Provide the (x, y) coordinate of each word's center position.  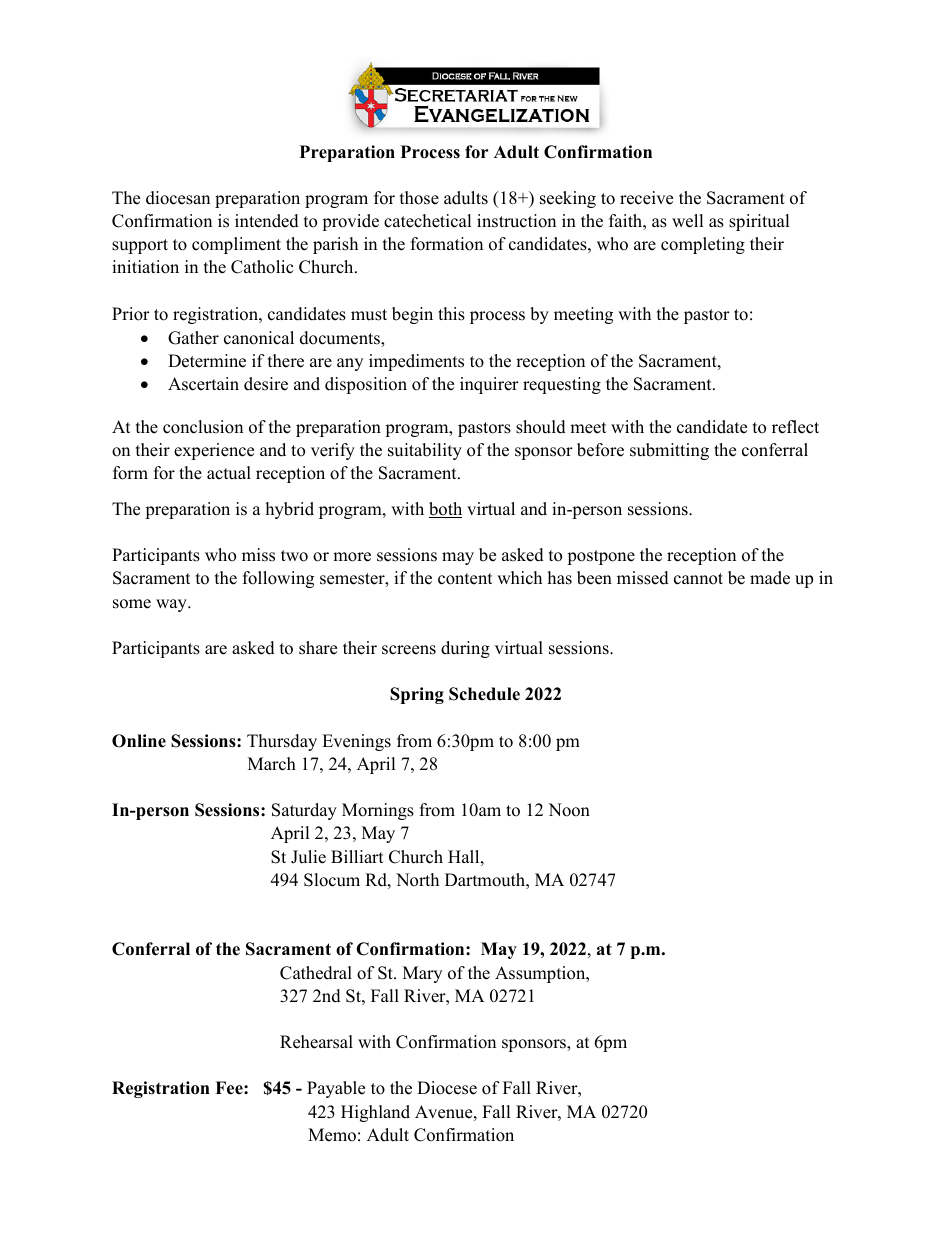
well (688, 221)
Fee (230, 1088)
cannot (698, 579)
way (172, 605)
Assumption (541, 974)
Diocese (447, 1088)
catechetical (428, 221)
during (465, 649)
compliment (236, 245)
